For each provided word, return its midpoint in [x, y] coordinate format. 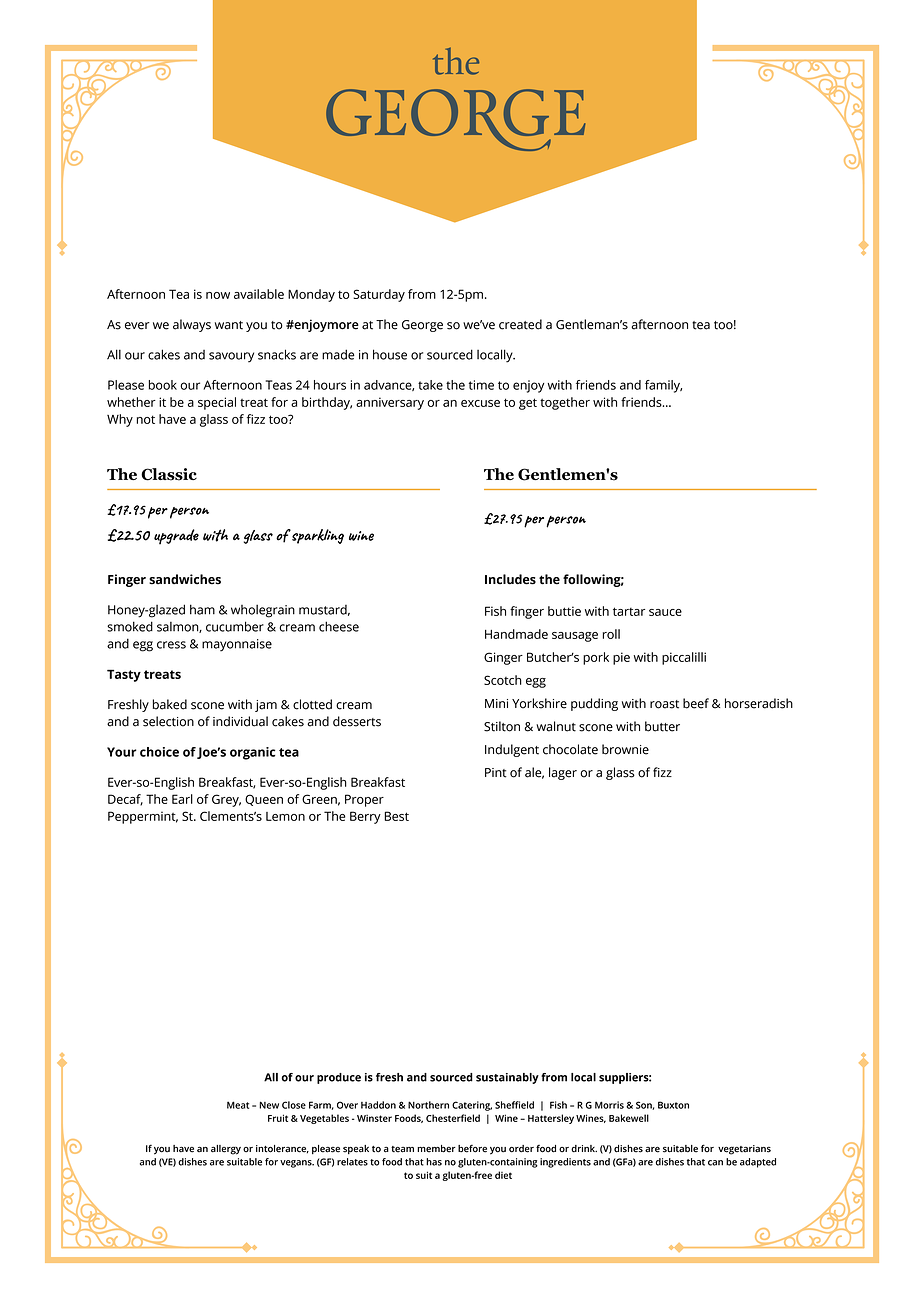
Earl [182, 799]
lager [563, 773]
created [520, 324]
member [436, 1149]
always [192, 325]
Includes [510, 579]
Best [396, 816]
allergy [226, 1150]
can [715, 1163]
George [422, 326]
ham [202, 609]
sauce [665, 612]
